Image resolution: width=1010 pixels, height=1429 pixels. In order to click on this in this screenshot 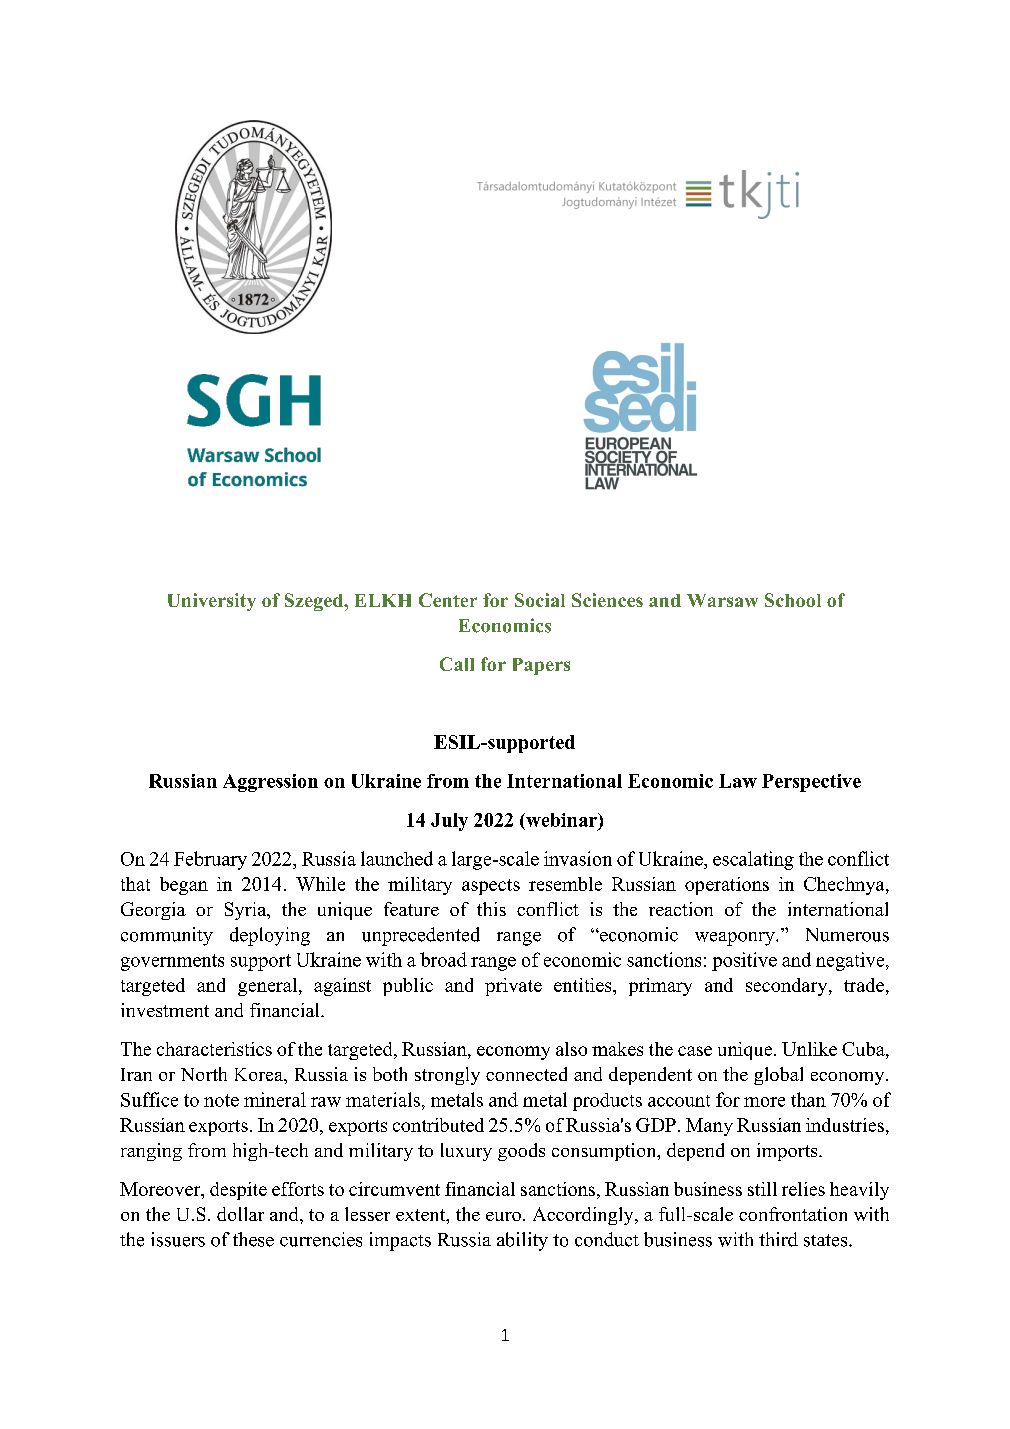, I will do `click(491, 909)`.
